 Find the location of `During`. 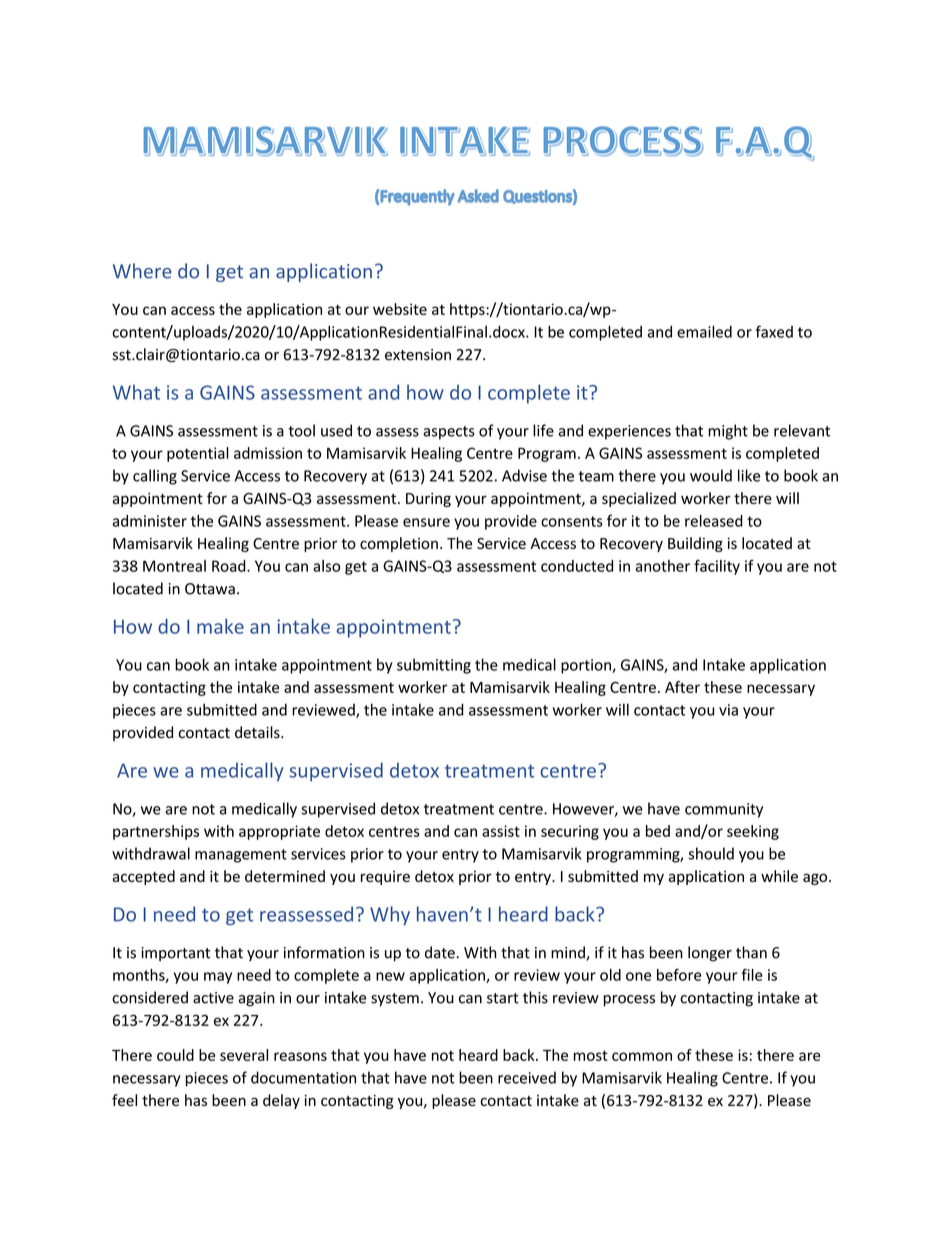

During is located at coordinates (428, 500).
